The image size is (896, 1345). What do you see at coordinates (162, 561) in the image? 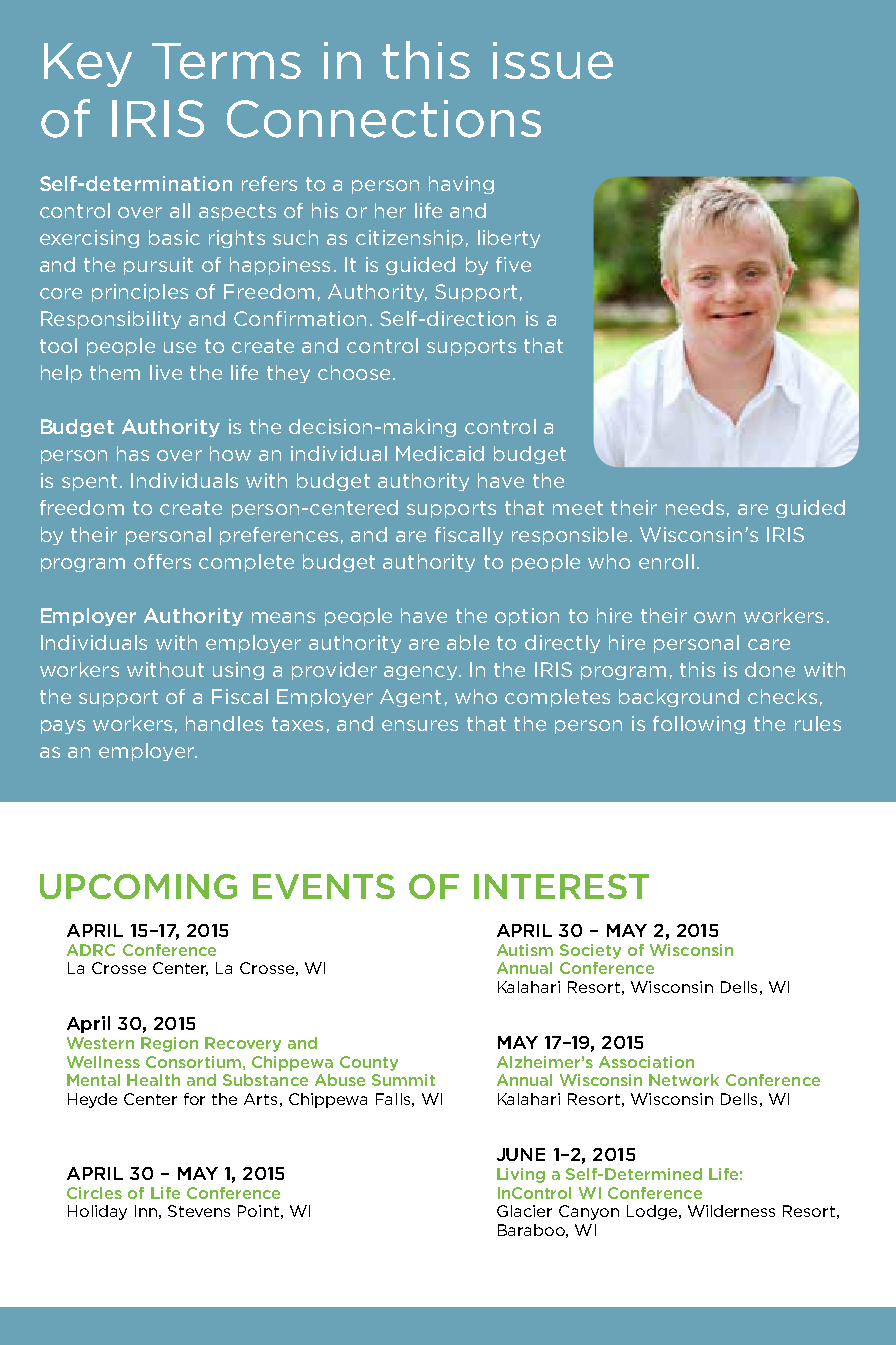
I see `offers` at bounding box center [162, 561].
